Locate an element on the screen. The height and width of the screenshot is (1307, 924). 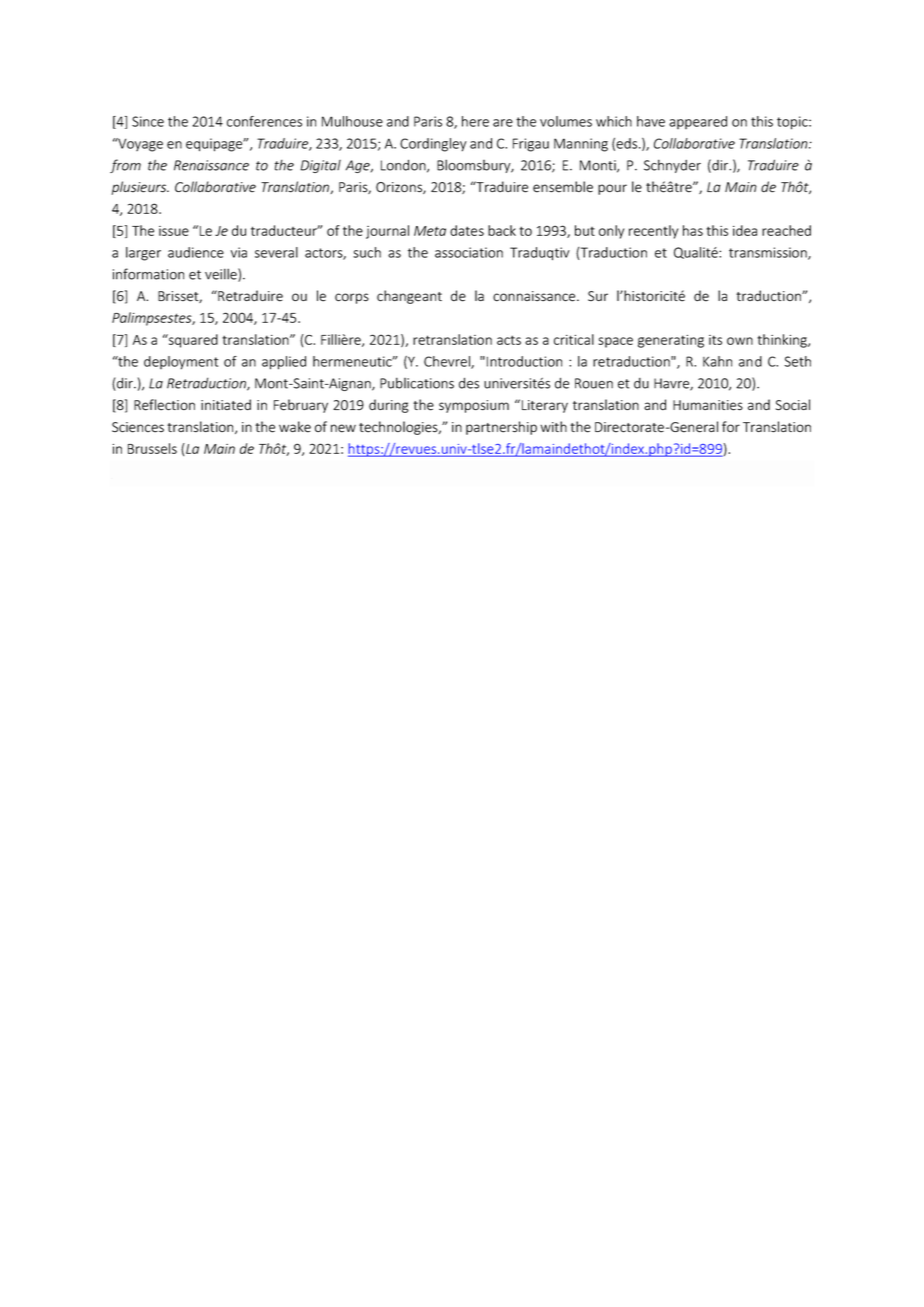
has is located at coordinates (693, 230).
